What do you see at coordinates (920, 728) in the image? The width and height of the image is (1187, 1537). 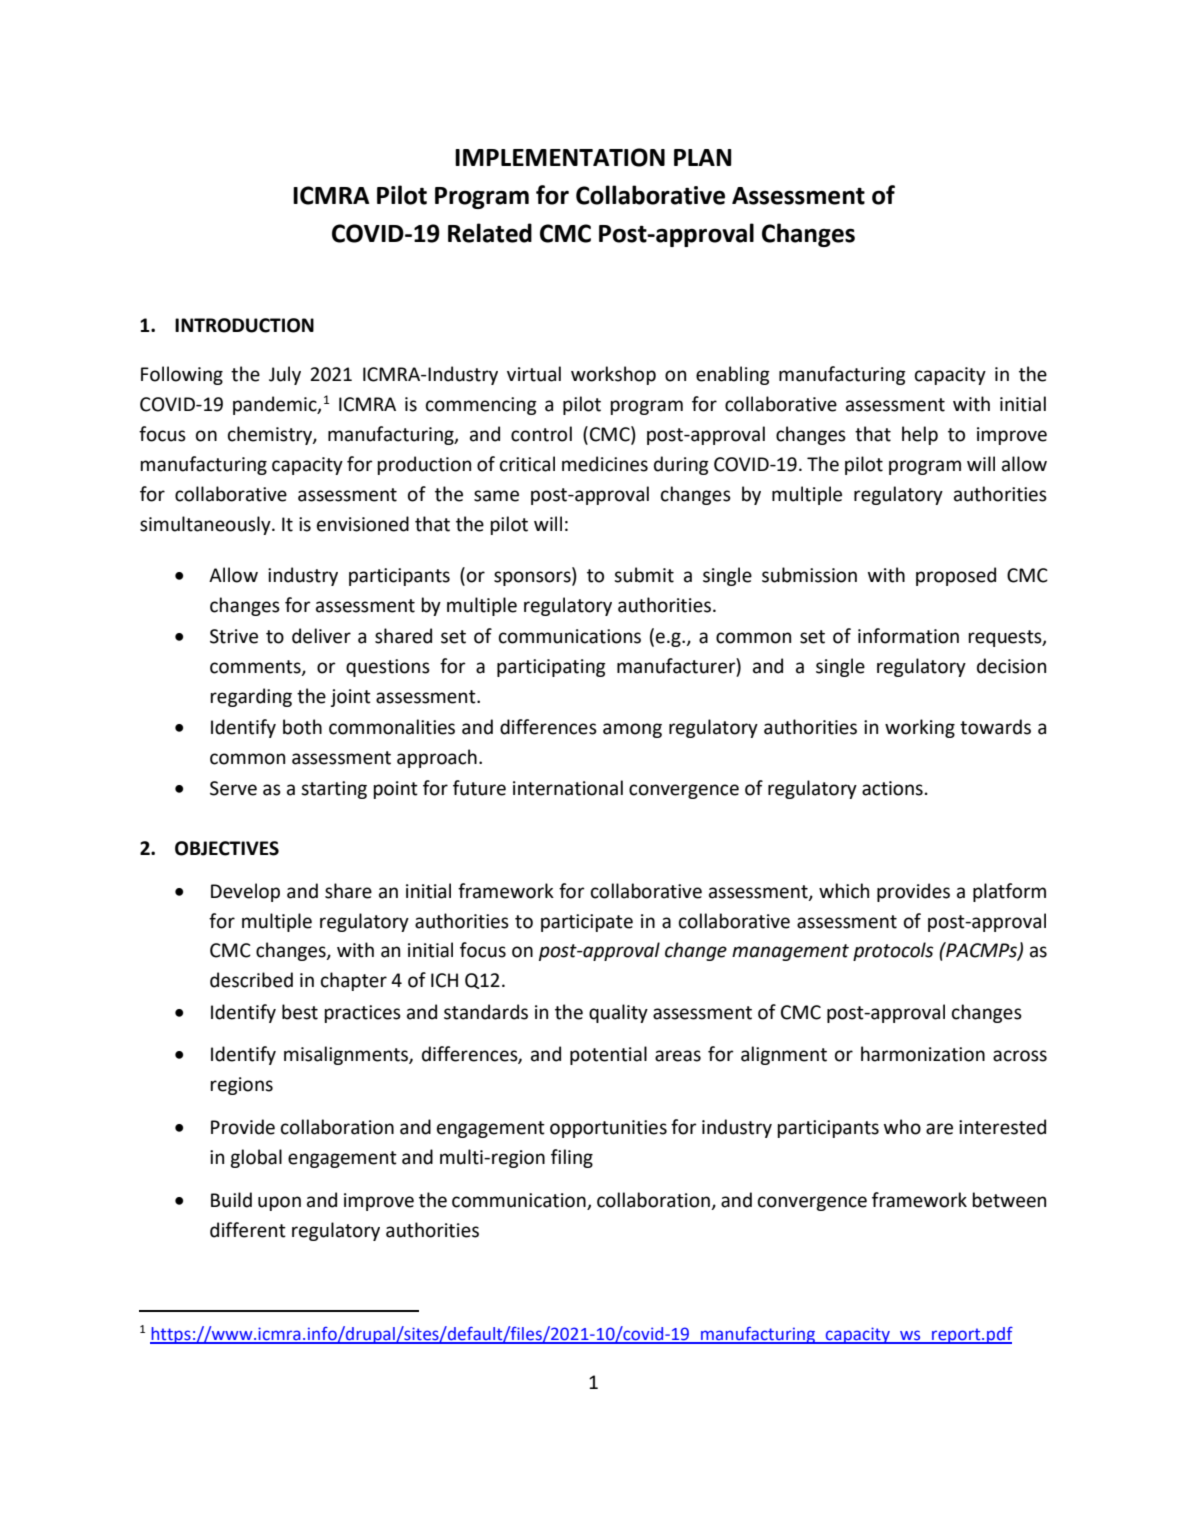 I see `working` at bounding box center [920, 728].
